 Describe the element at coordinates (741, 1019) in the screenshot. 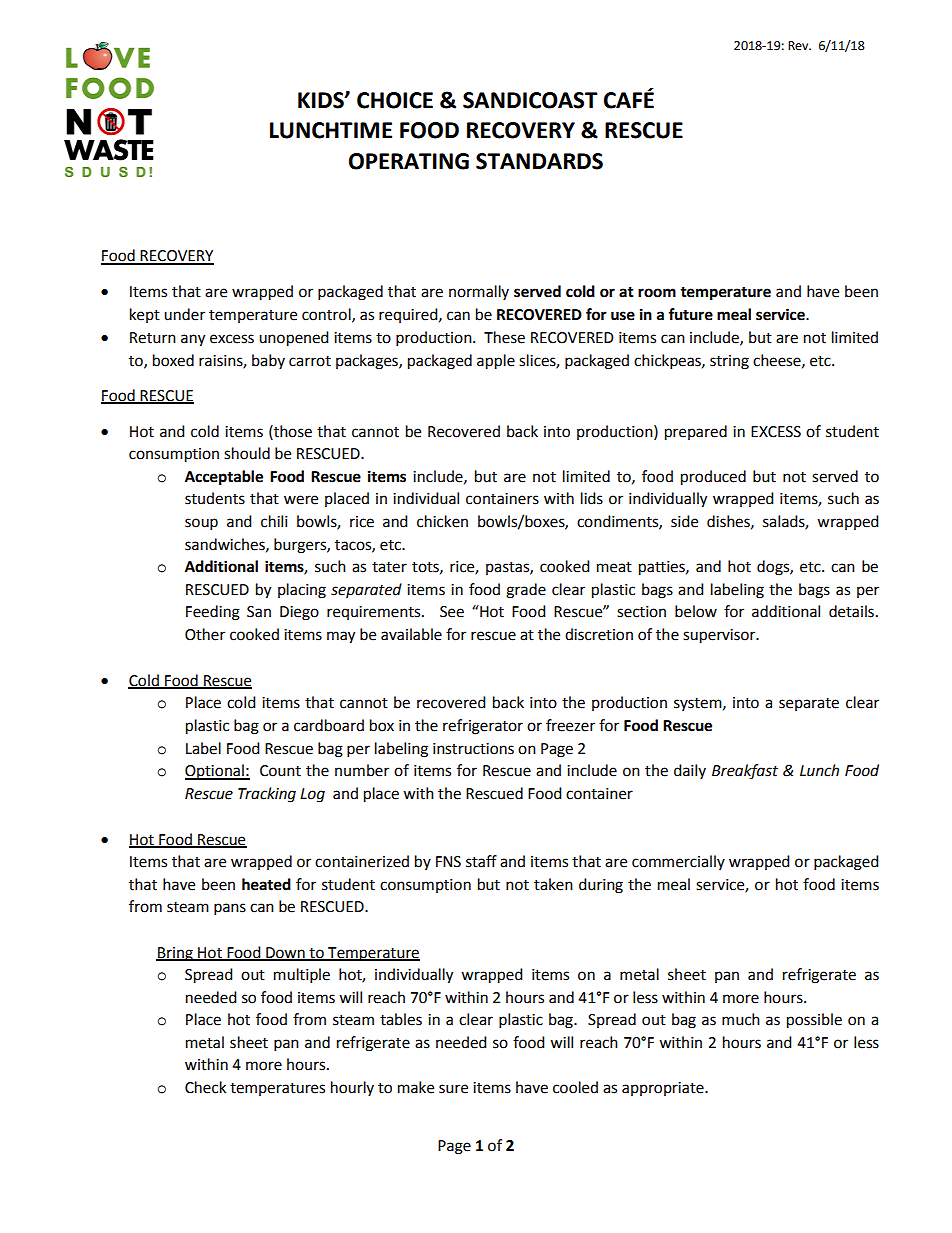

I see `much` at that location.
